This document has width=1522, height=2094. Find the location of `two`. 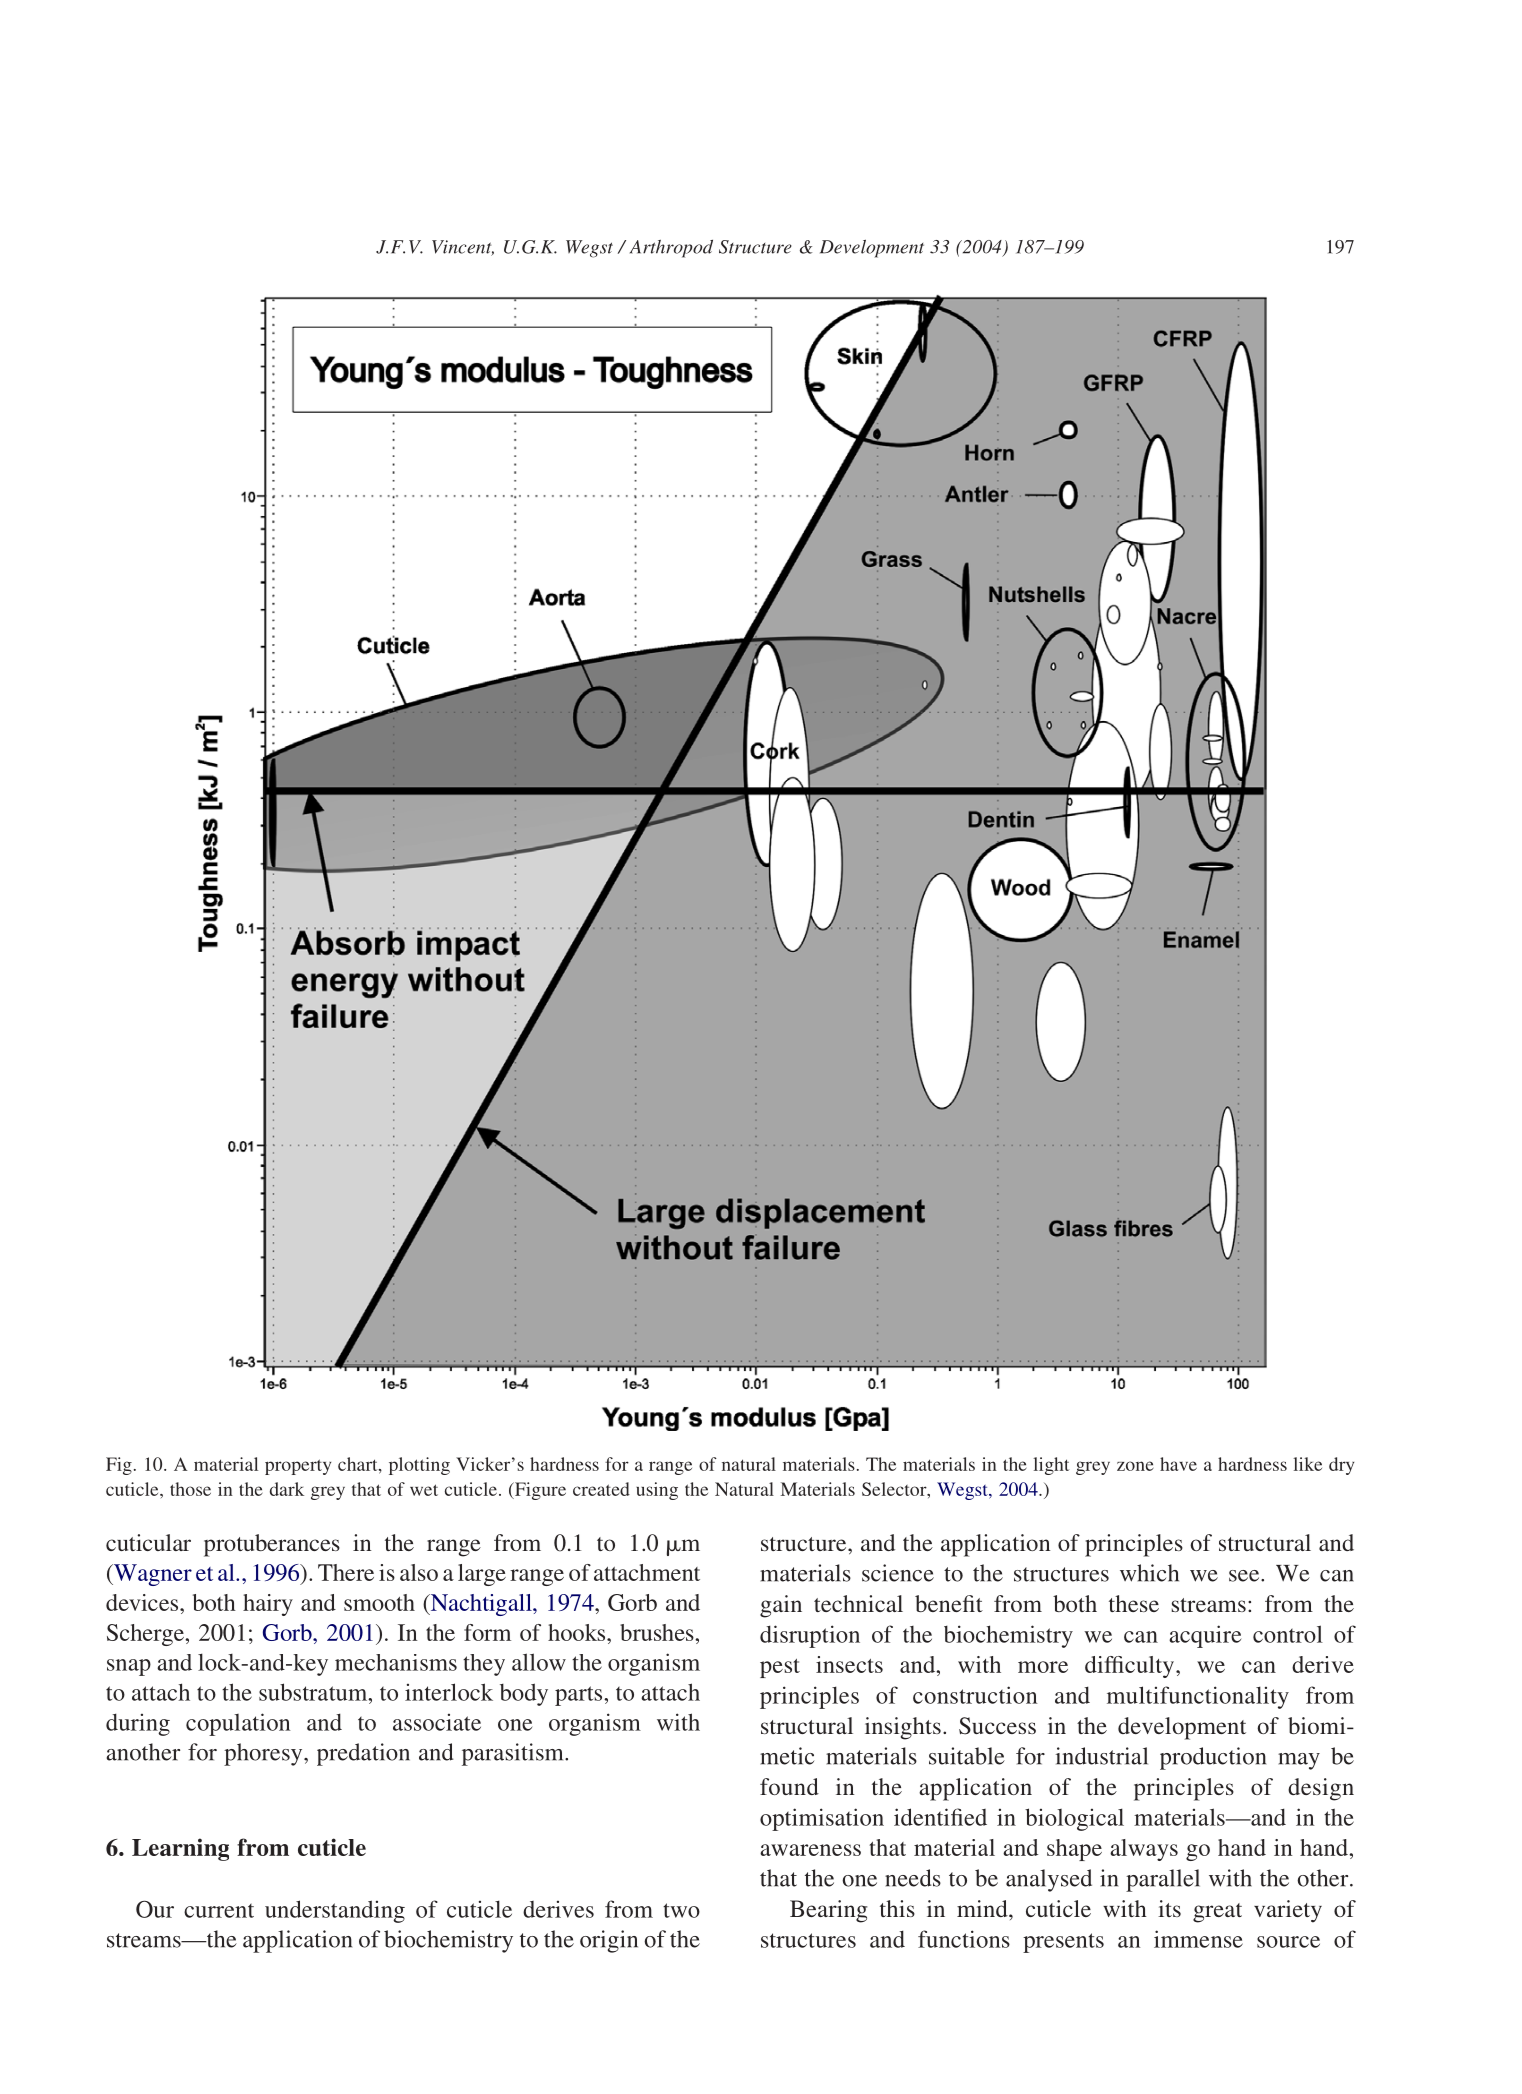

two is located at coordinates (681, 1910).
